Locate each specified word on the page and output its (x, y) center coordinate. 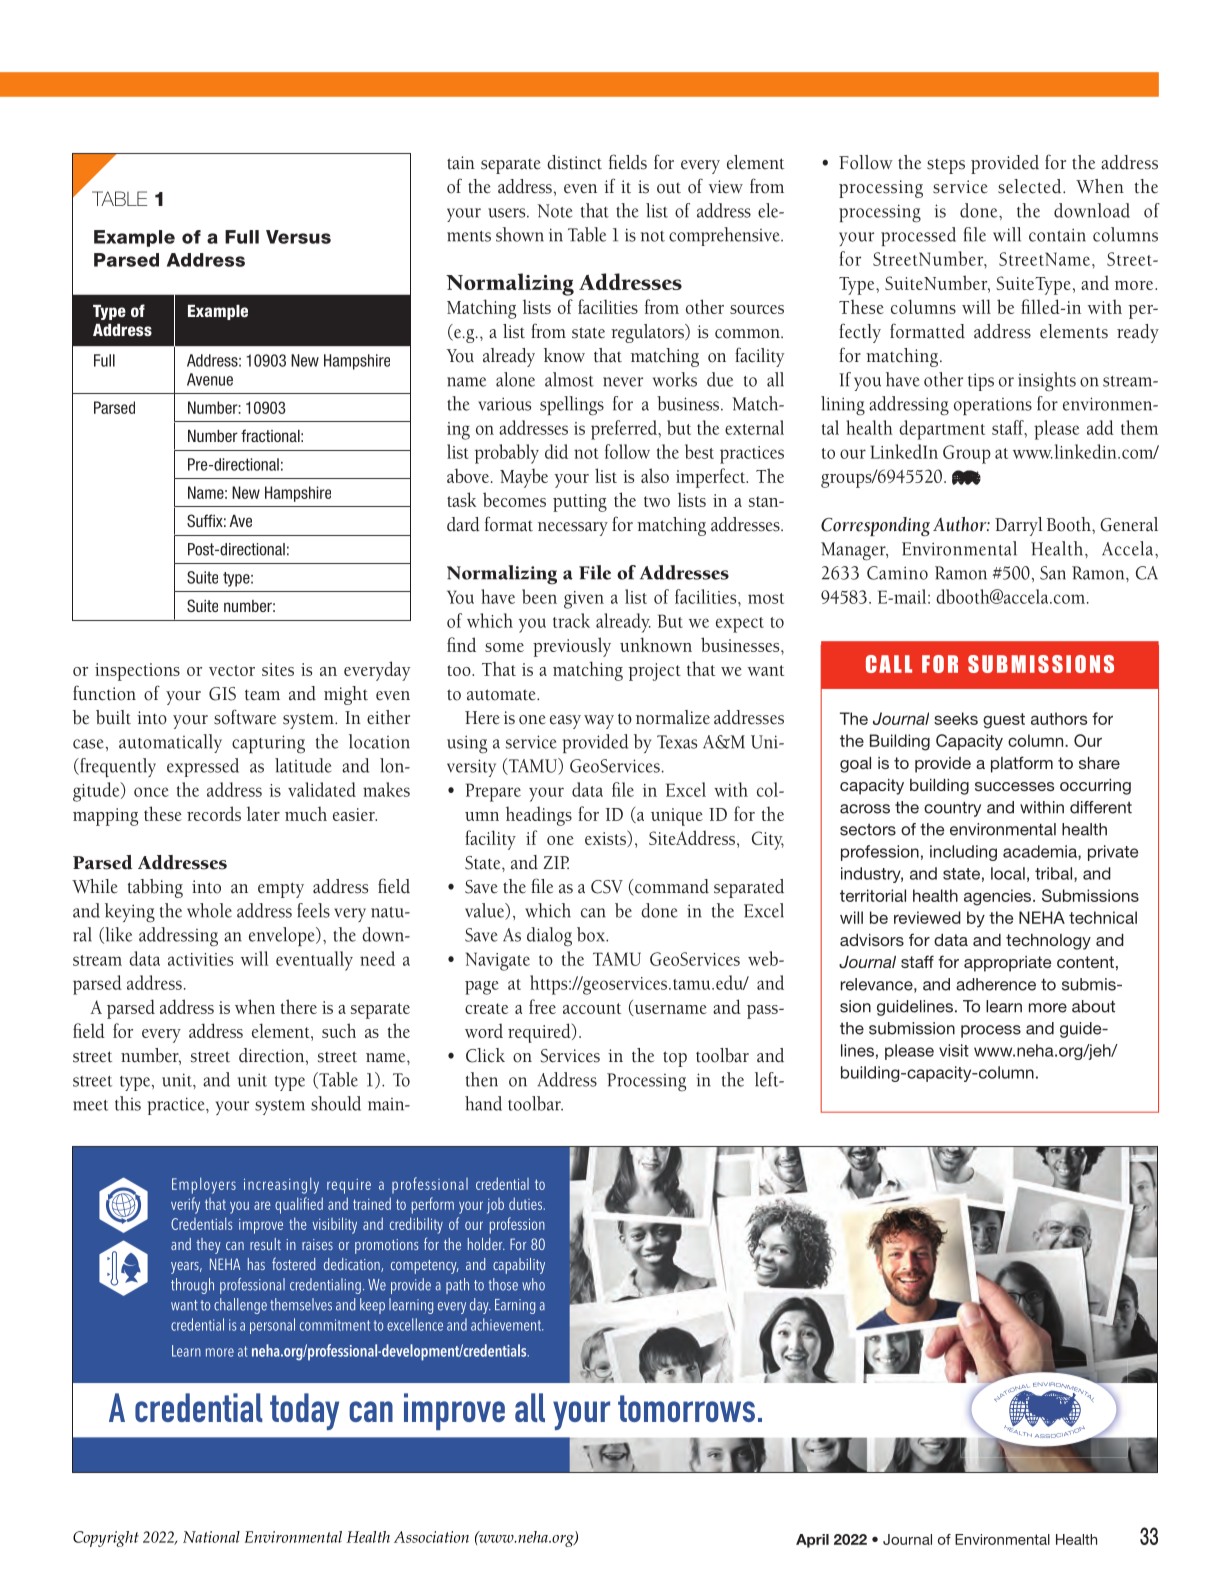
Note (555, 211)
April (812, 1541)
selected (1031, 186)
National (211, 1537)
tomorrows (686, 1408)
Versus (298, 237)
